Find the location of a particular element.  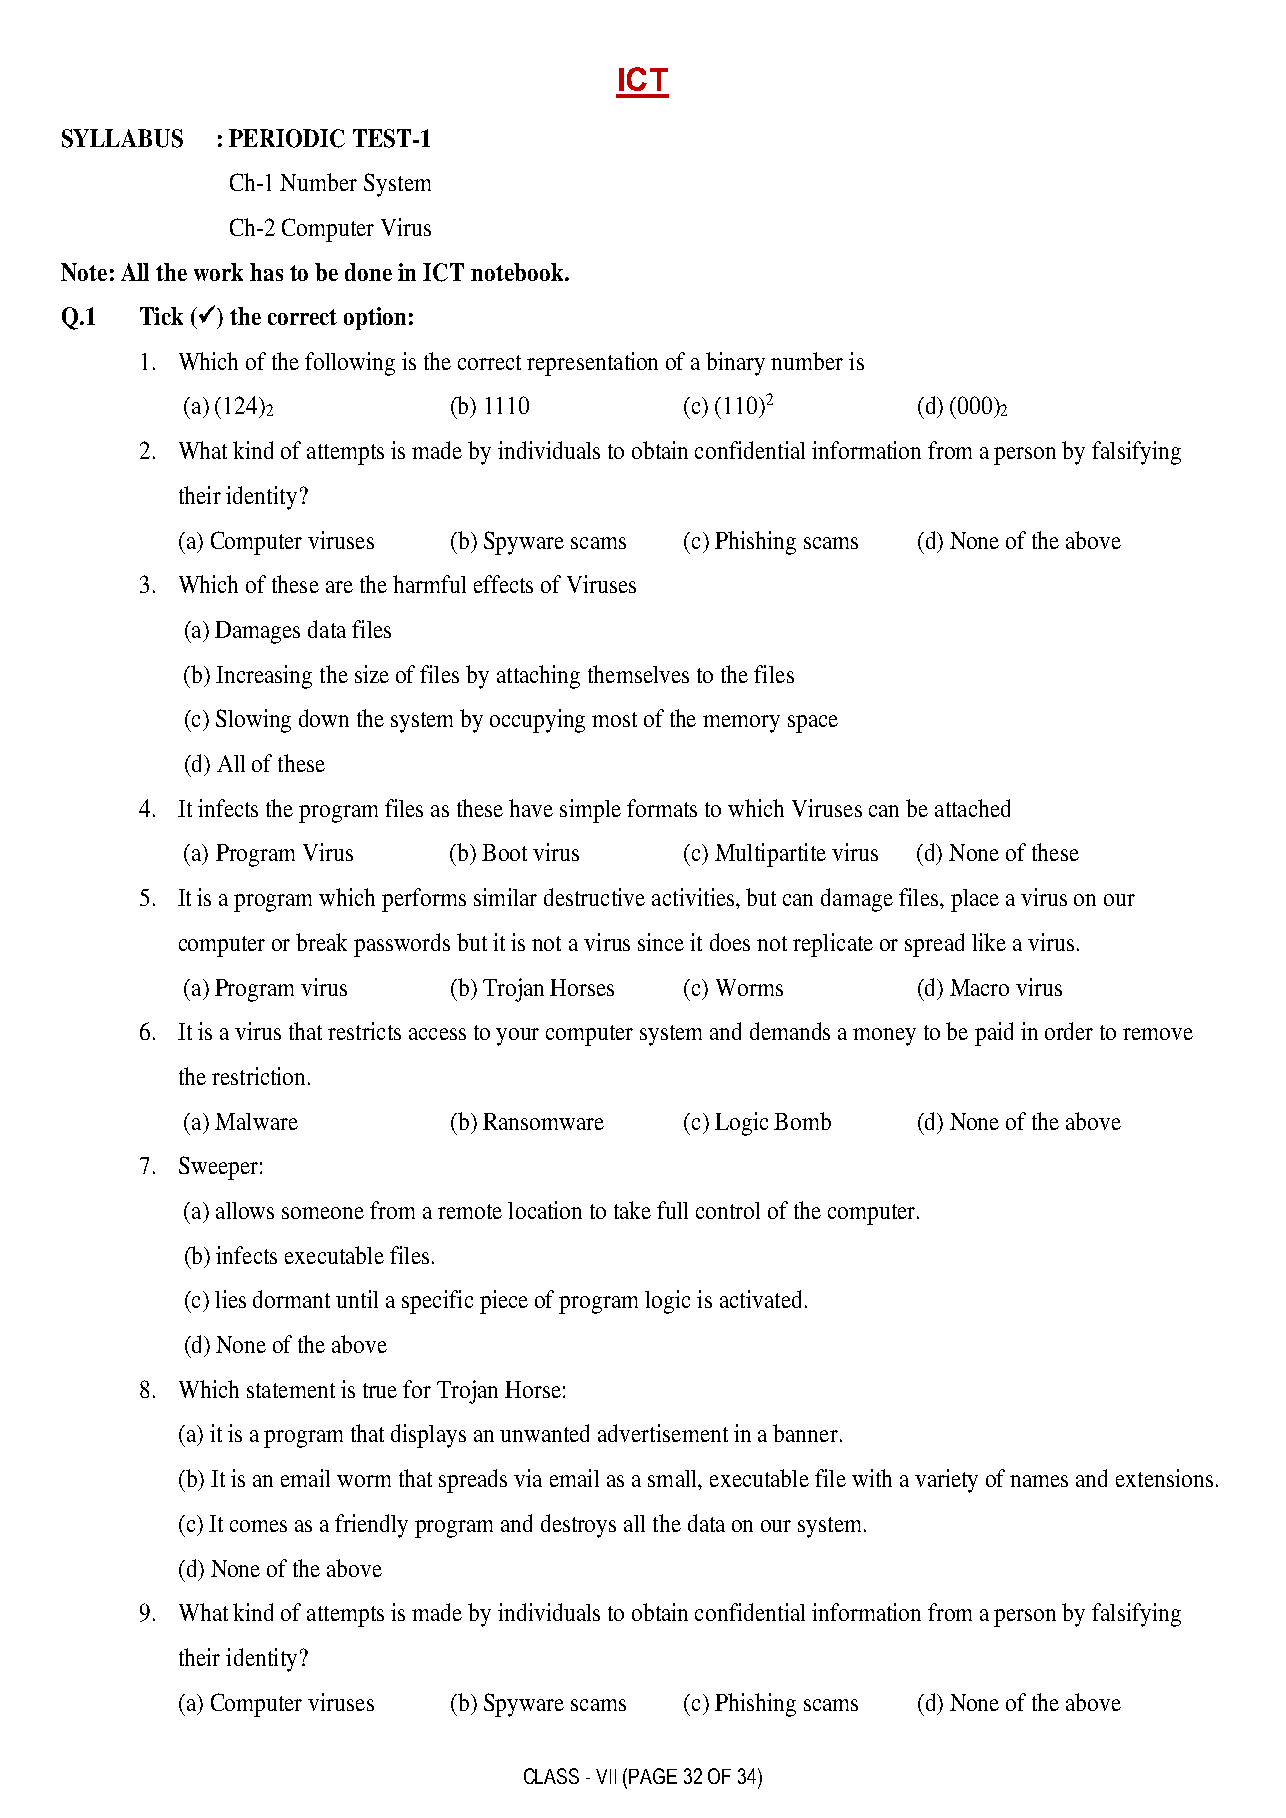

binary is located at coordinates (735, 364).
